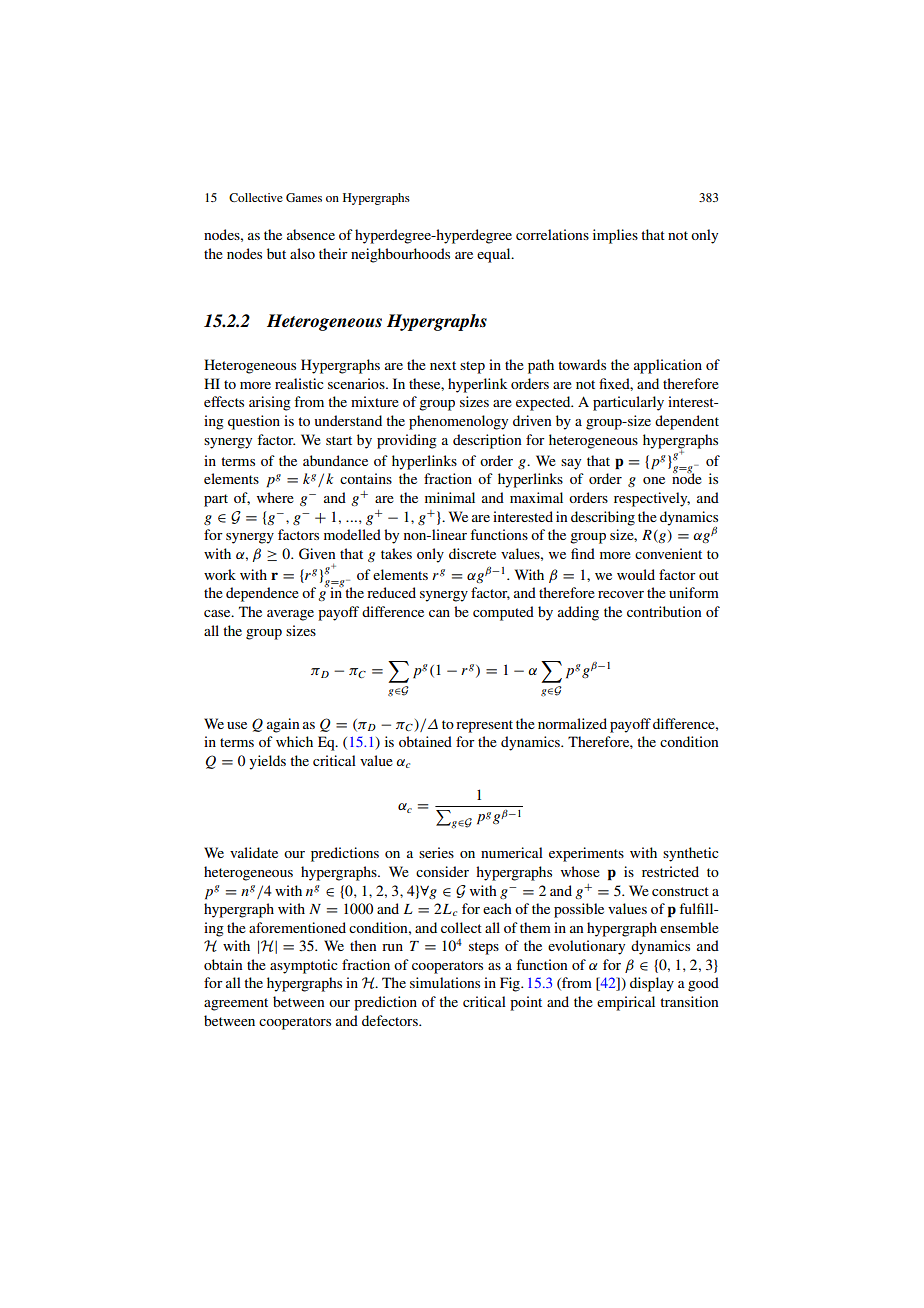 The image size is (924, 1308). What do you see at coordinates (311, 234) in the document?
I see `absence` at bounding box center [311, 234].
